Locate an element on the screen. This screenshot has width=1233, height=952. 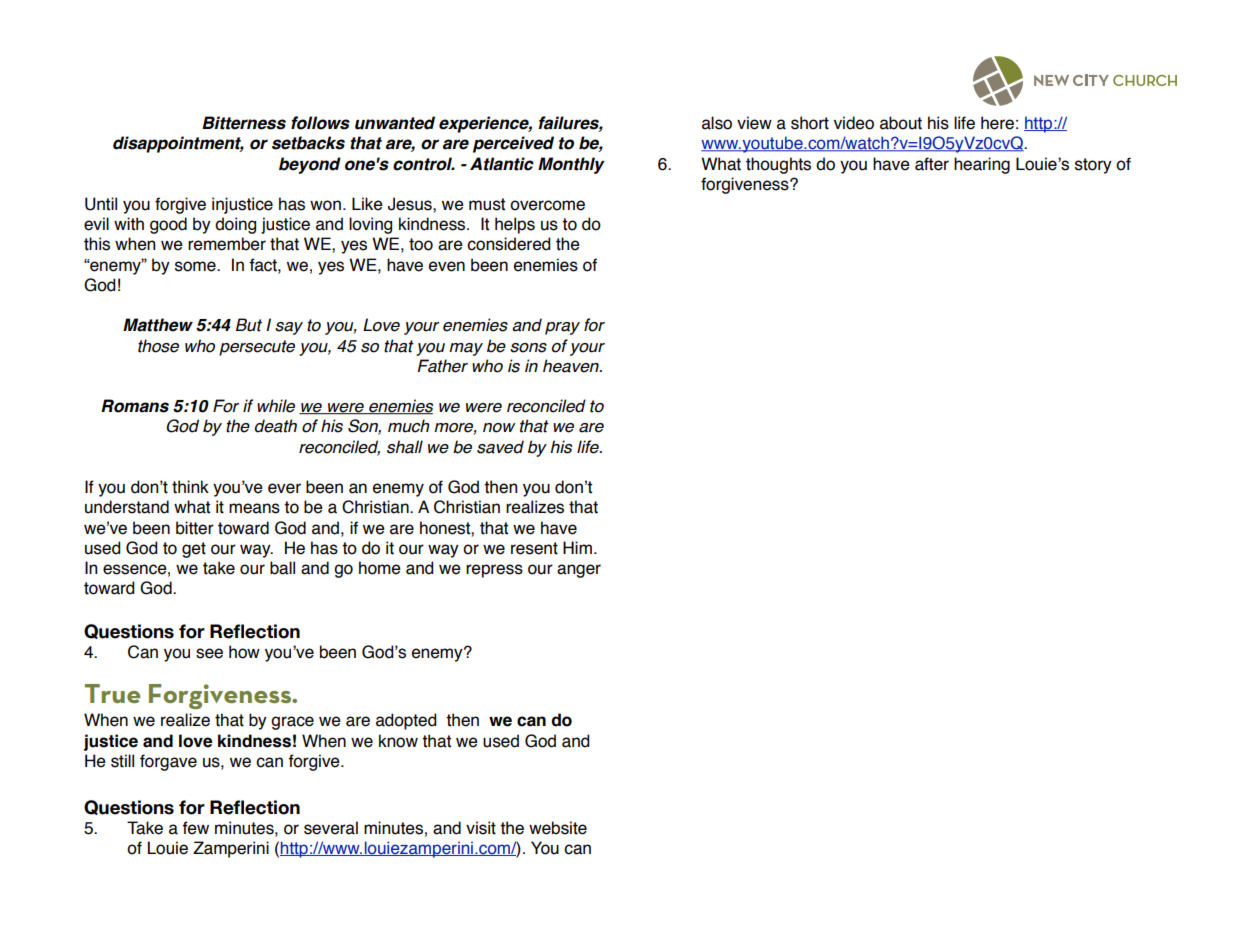
few is located at coordinates (195, 828).
